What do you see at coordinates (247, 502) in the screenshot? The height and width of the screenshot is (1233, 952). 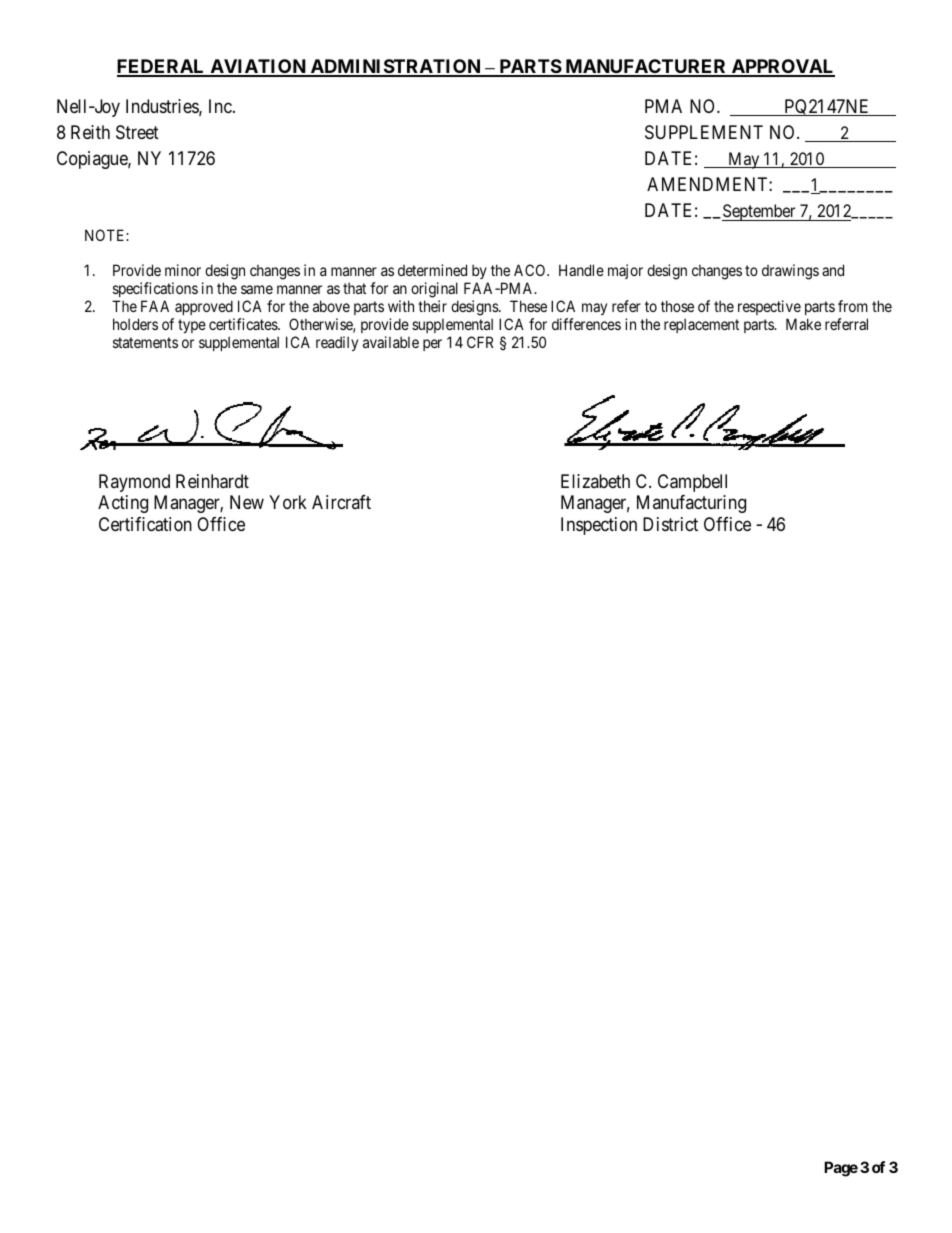 I see `New` at bounding box center [247, 502].
